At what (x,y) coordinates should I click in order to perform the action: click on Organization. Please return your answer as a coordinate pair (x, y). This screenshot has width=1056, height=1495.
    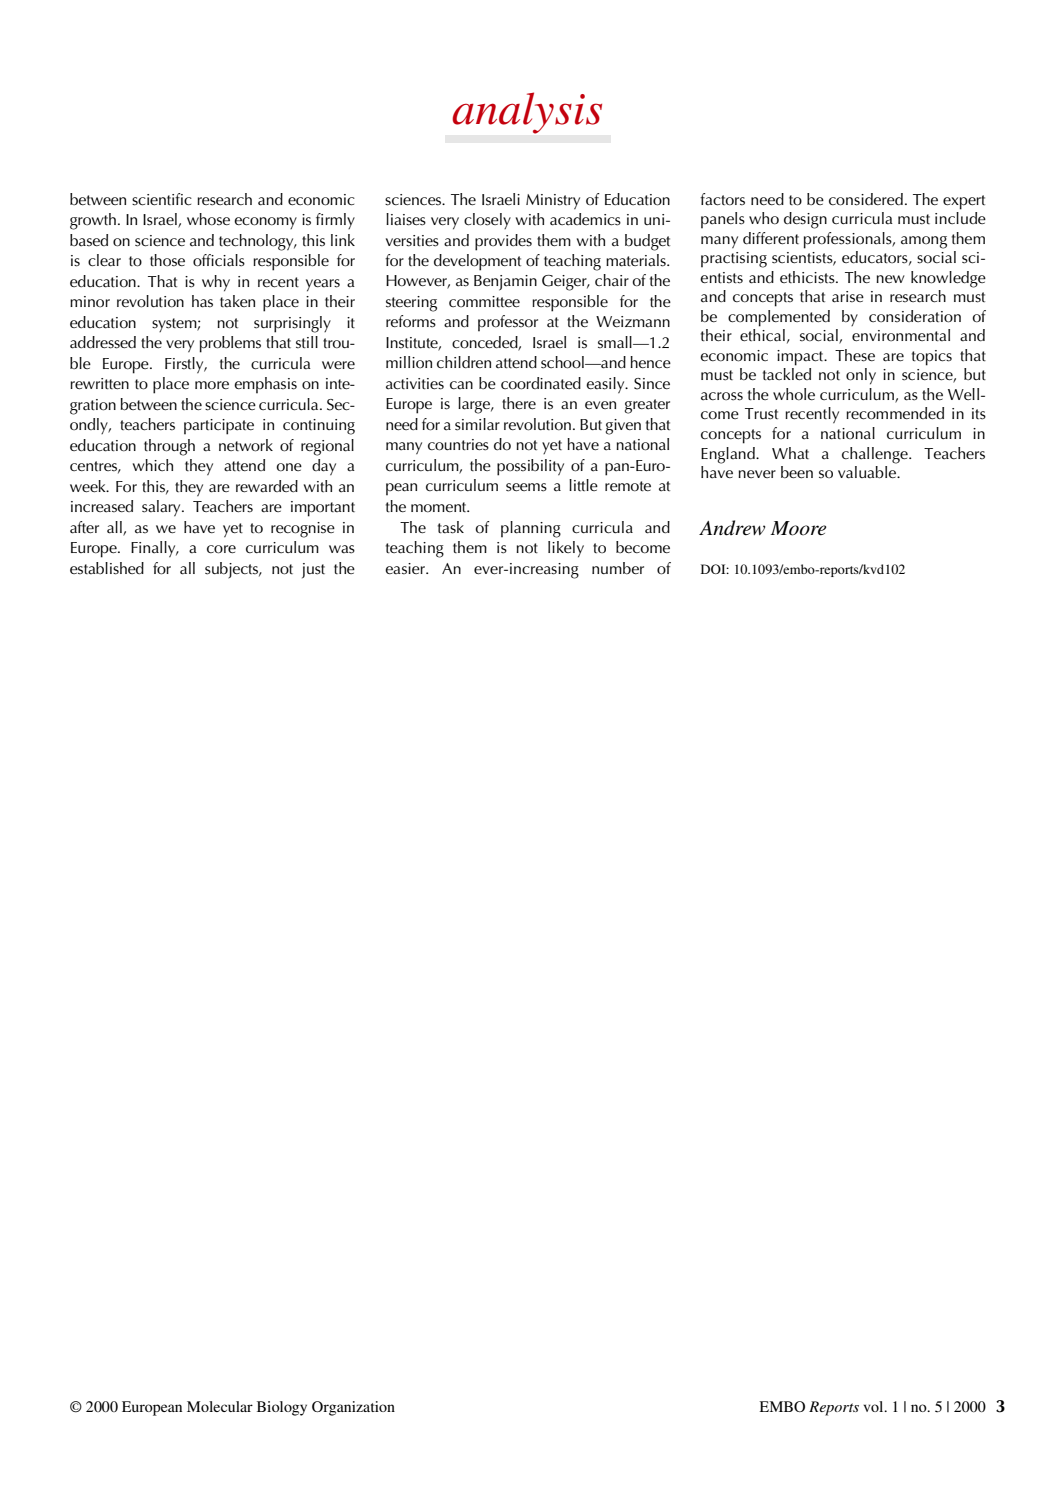
    Looking at the image, I should click on (353, 1408).
